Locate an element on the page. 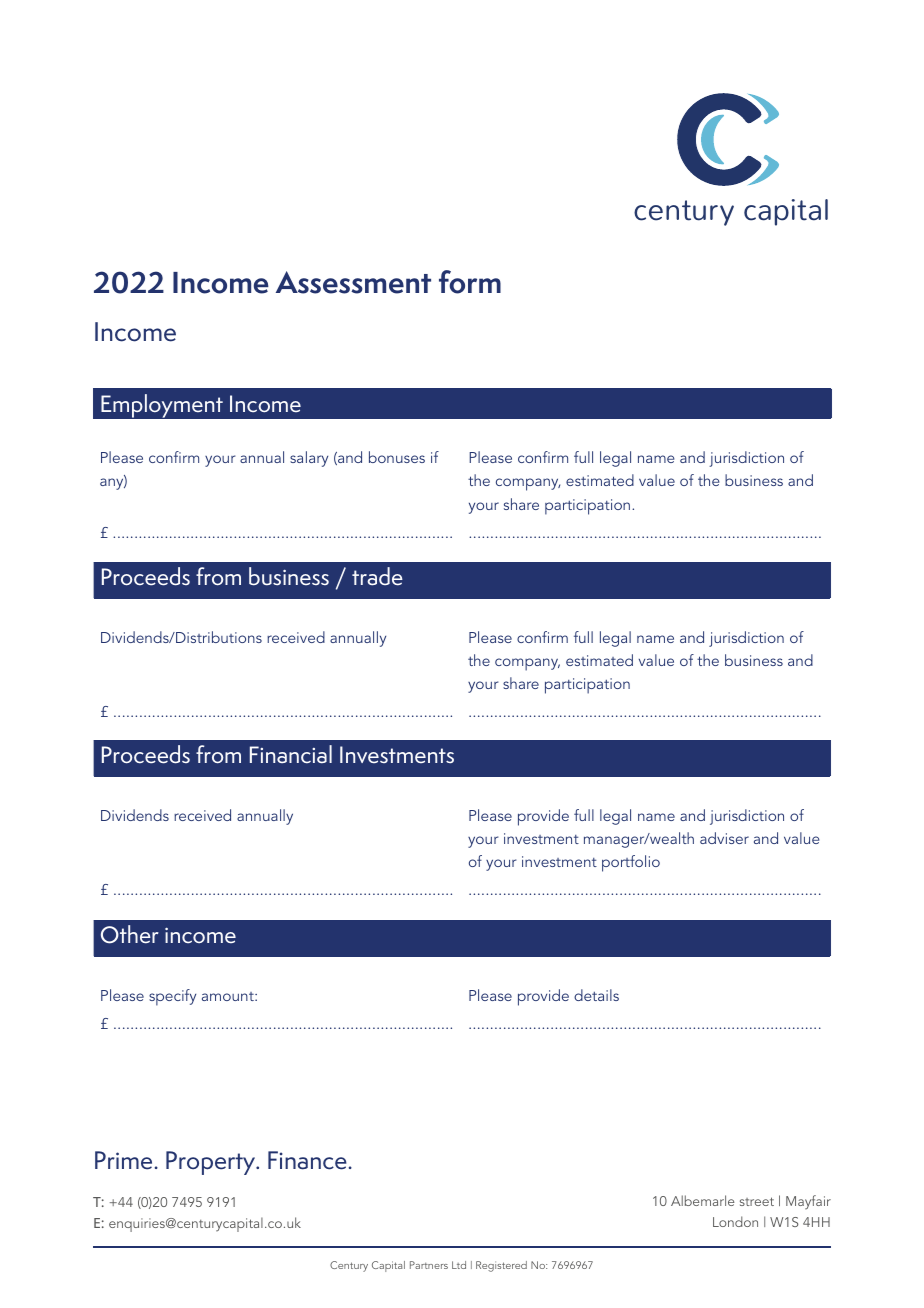 This image has height=1308, width=924. Finance is located at coordinates (307, 1160).
